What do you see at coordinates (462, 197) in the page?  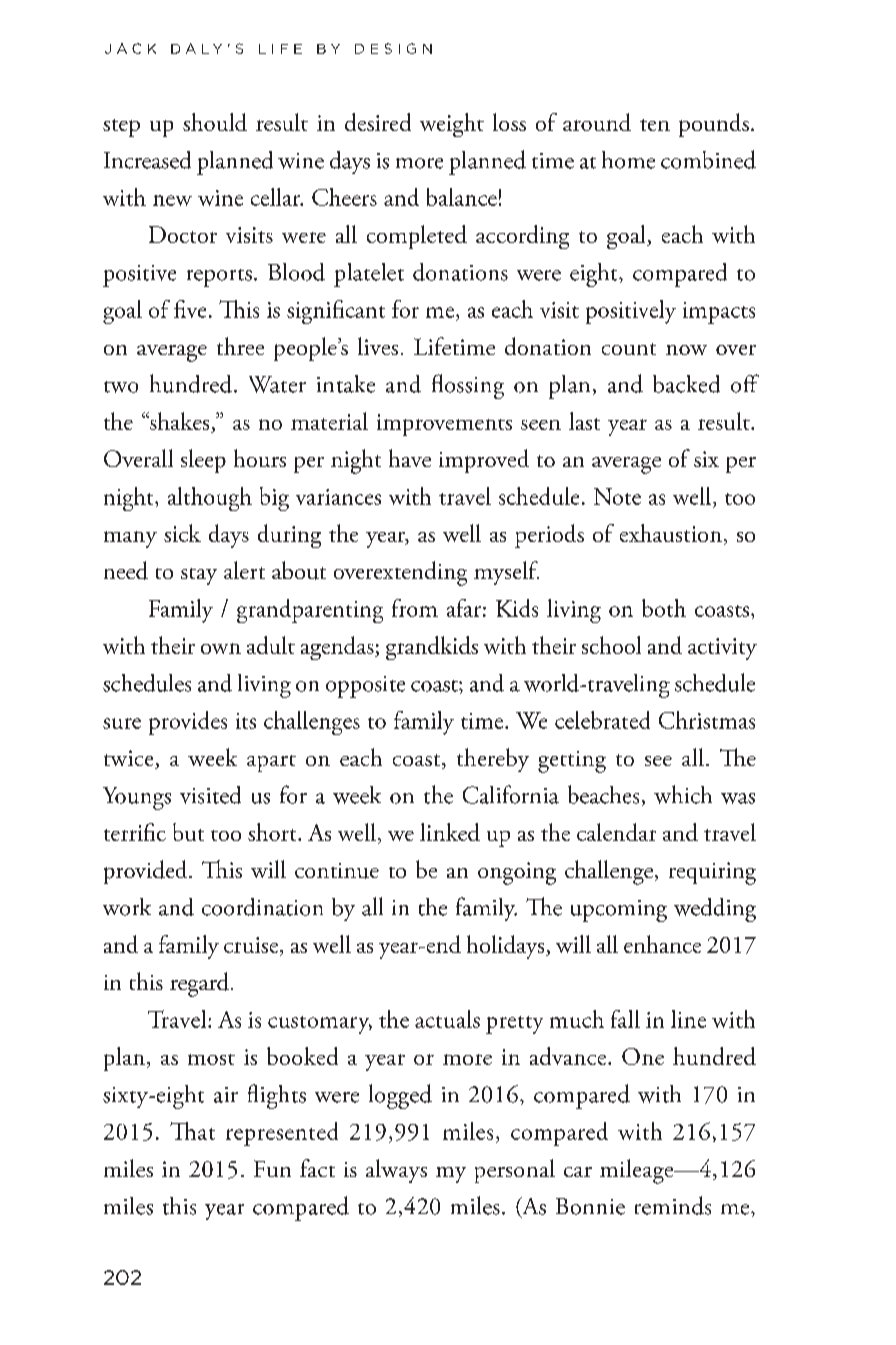 I see `balance` at bounding box center [462, 197].
